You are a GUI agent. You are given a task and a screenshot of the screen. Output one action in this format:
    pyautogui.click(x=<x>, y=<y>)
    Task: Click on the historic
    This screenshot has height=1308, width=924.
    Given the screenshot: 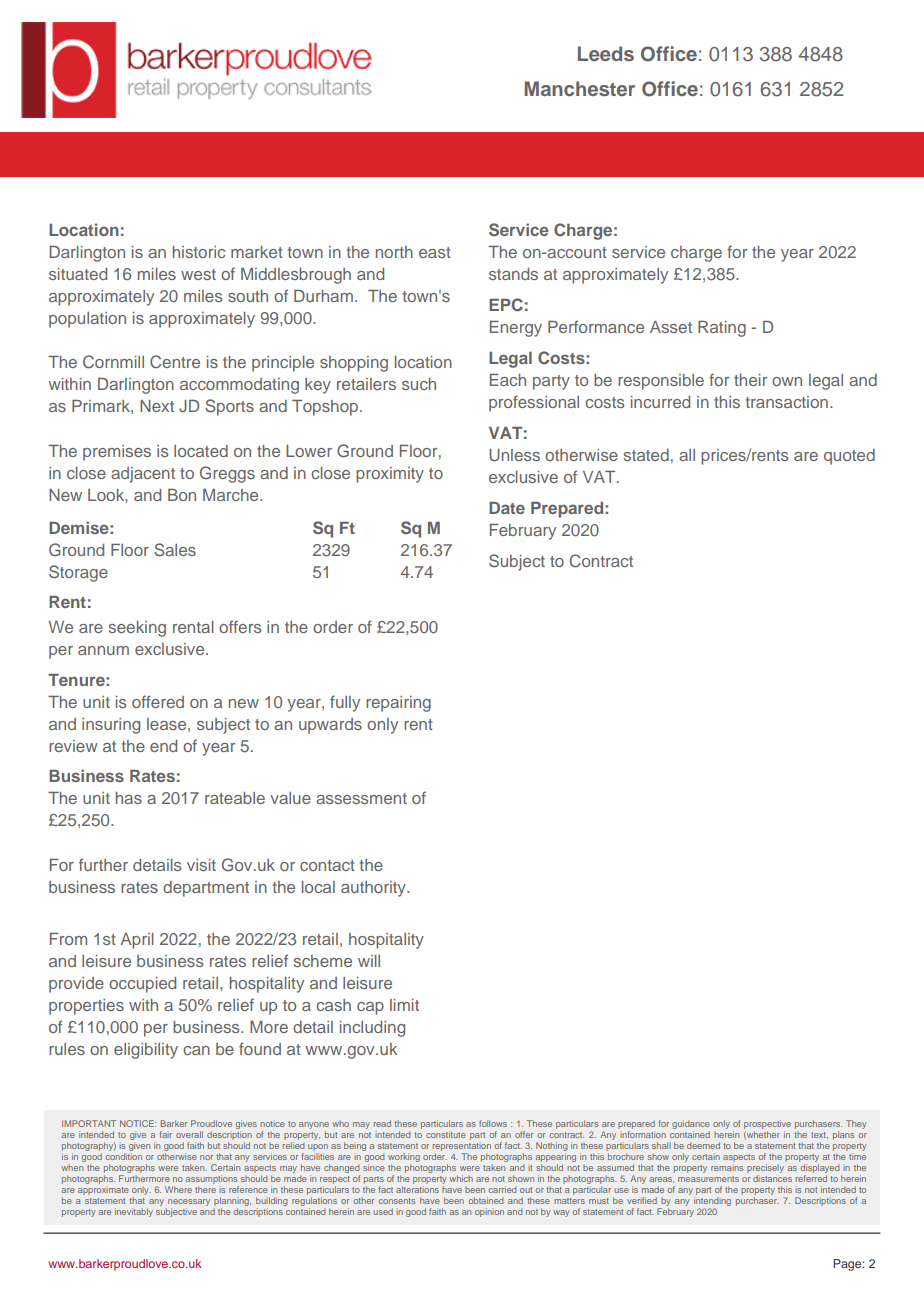 What is the action you would take?
    pyautogui.click(x=199, y=252)
